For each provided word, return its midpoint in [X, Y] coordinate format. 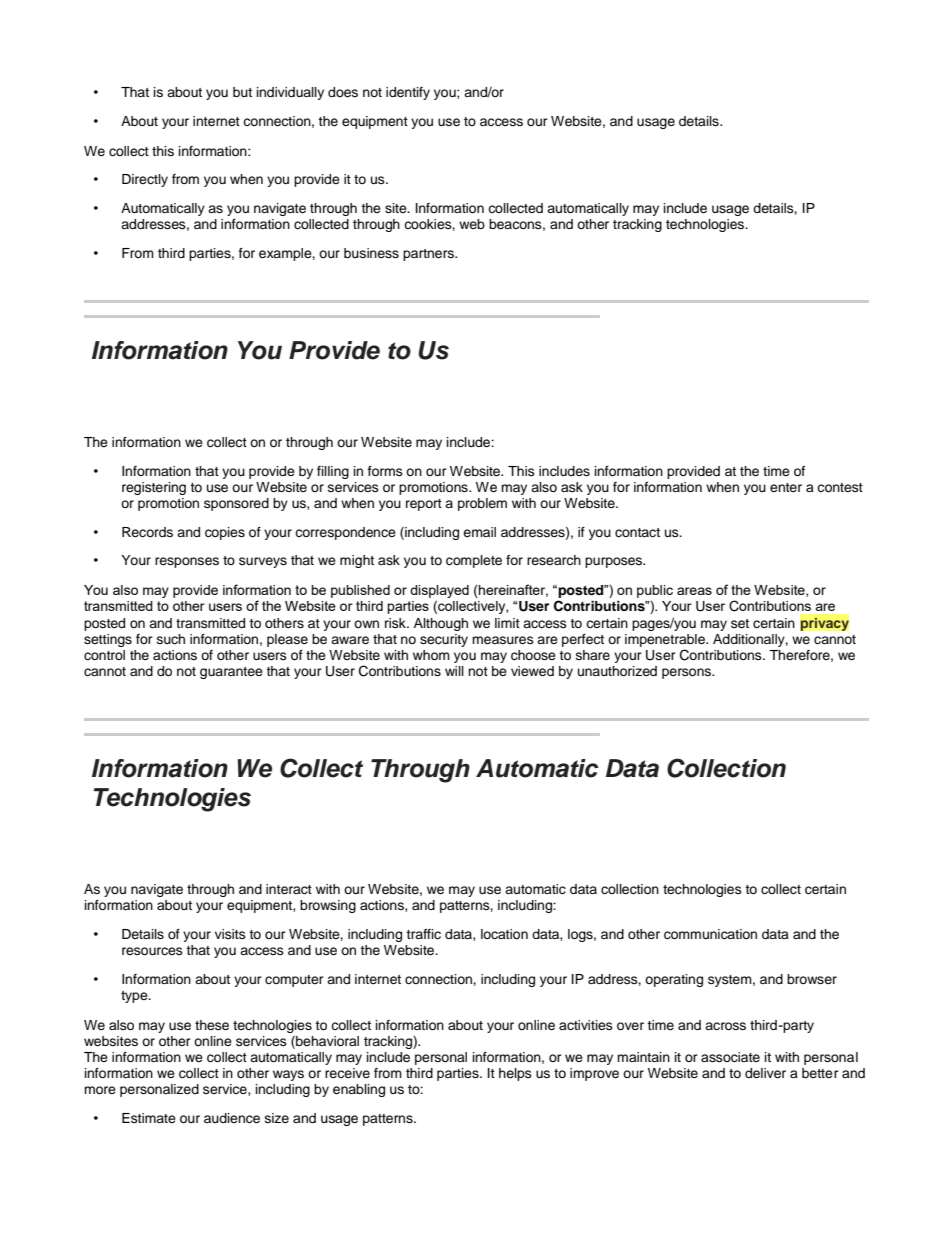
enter [786, 487]
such [171, 639]
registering [154, 488]
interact [289, 889]
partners [429, 255]
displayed [439, 593]
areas [694, 591]
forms [385, 471]
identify [408, 93]
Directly [145, 180]
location [504, 934]
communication [710, 934]
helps [515, 1074]
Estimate [149, 1118]
